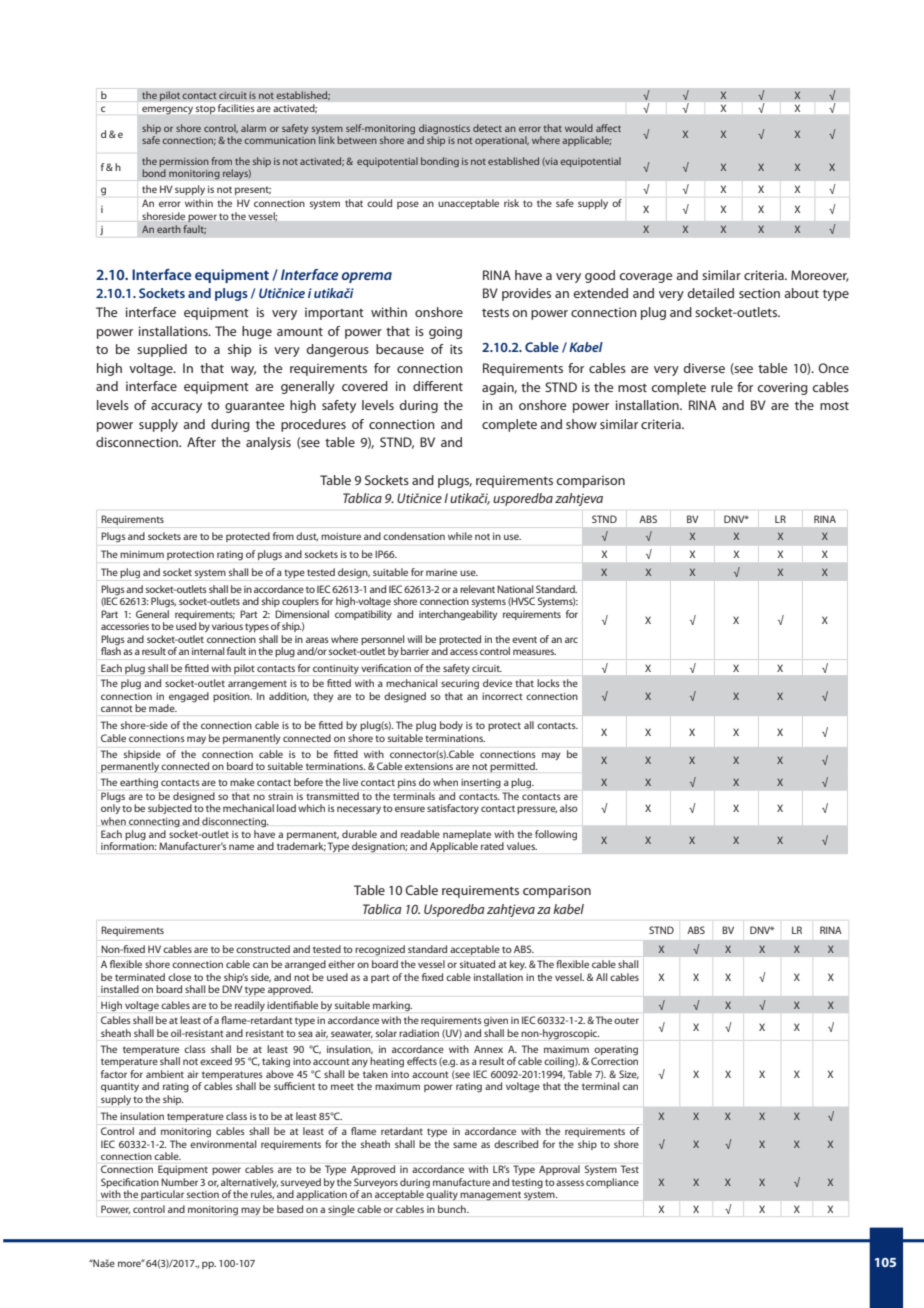  I want to click on affect, so click(608, 128).
